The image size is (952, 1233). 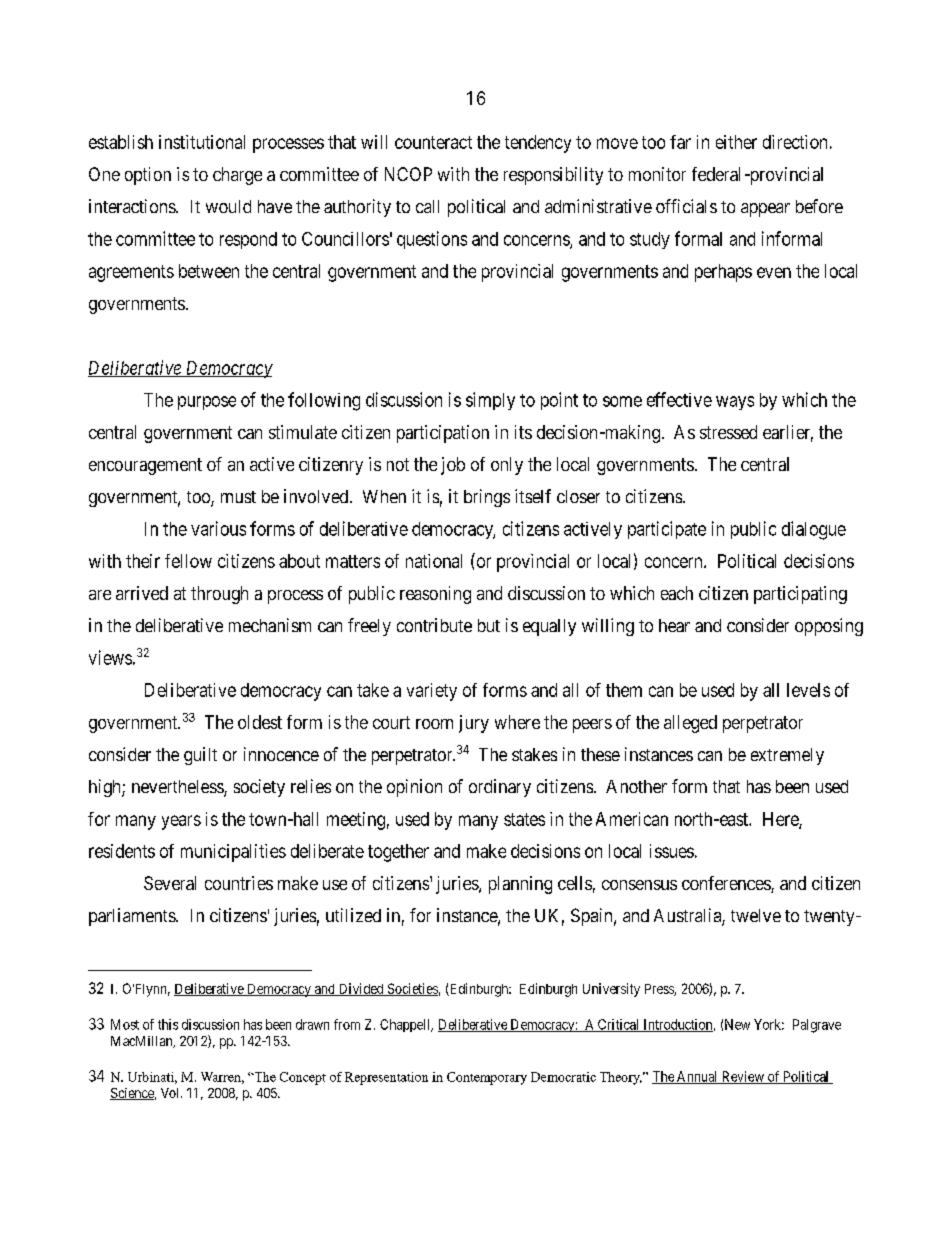 I want to click on encouragement, so click(x=145, y=466).
